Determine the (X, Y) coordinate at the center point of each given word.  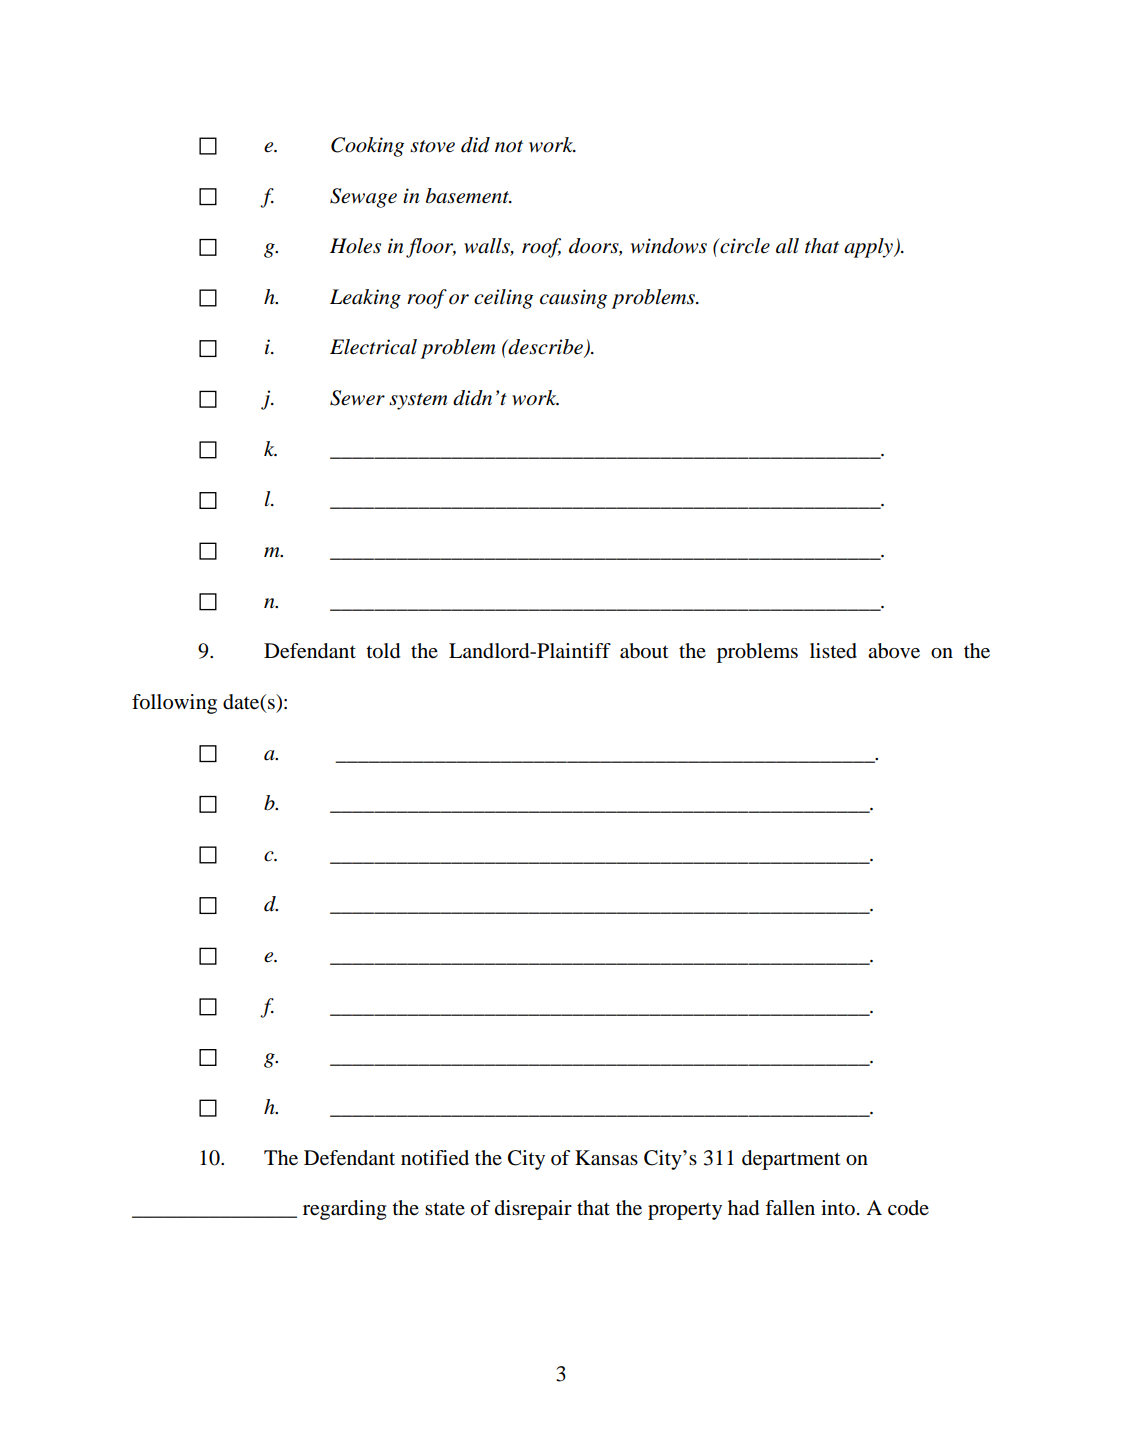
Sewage (363, 198)
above (894, 651)
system (418, 401)
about (644, 651)
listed (833, 651)
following (174, 704)
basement (468, 196)
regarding (344, 1210)
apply (869, 248)
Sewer (357, 398)
